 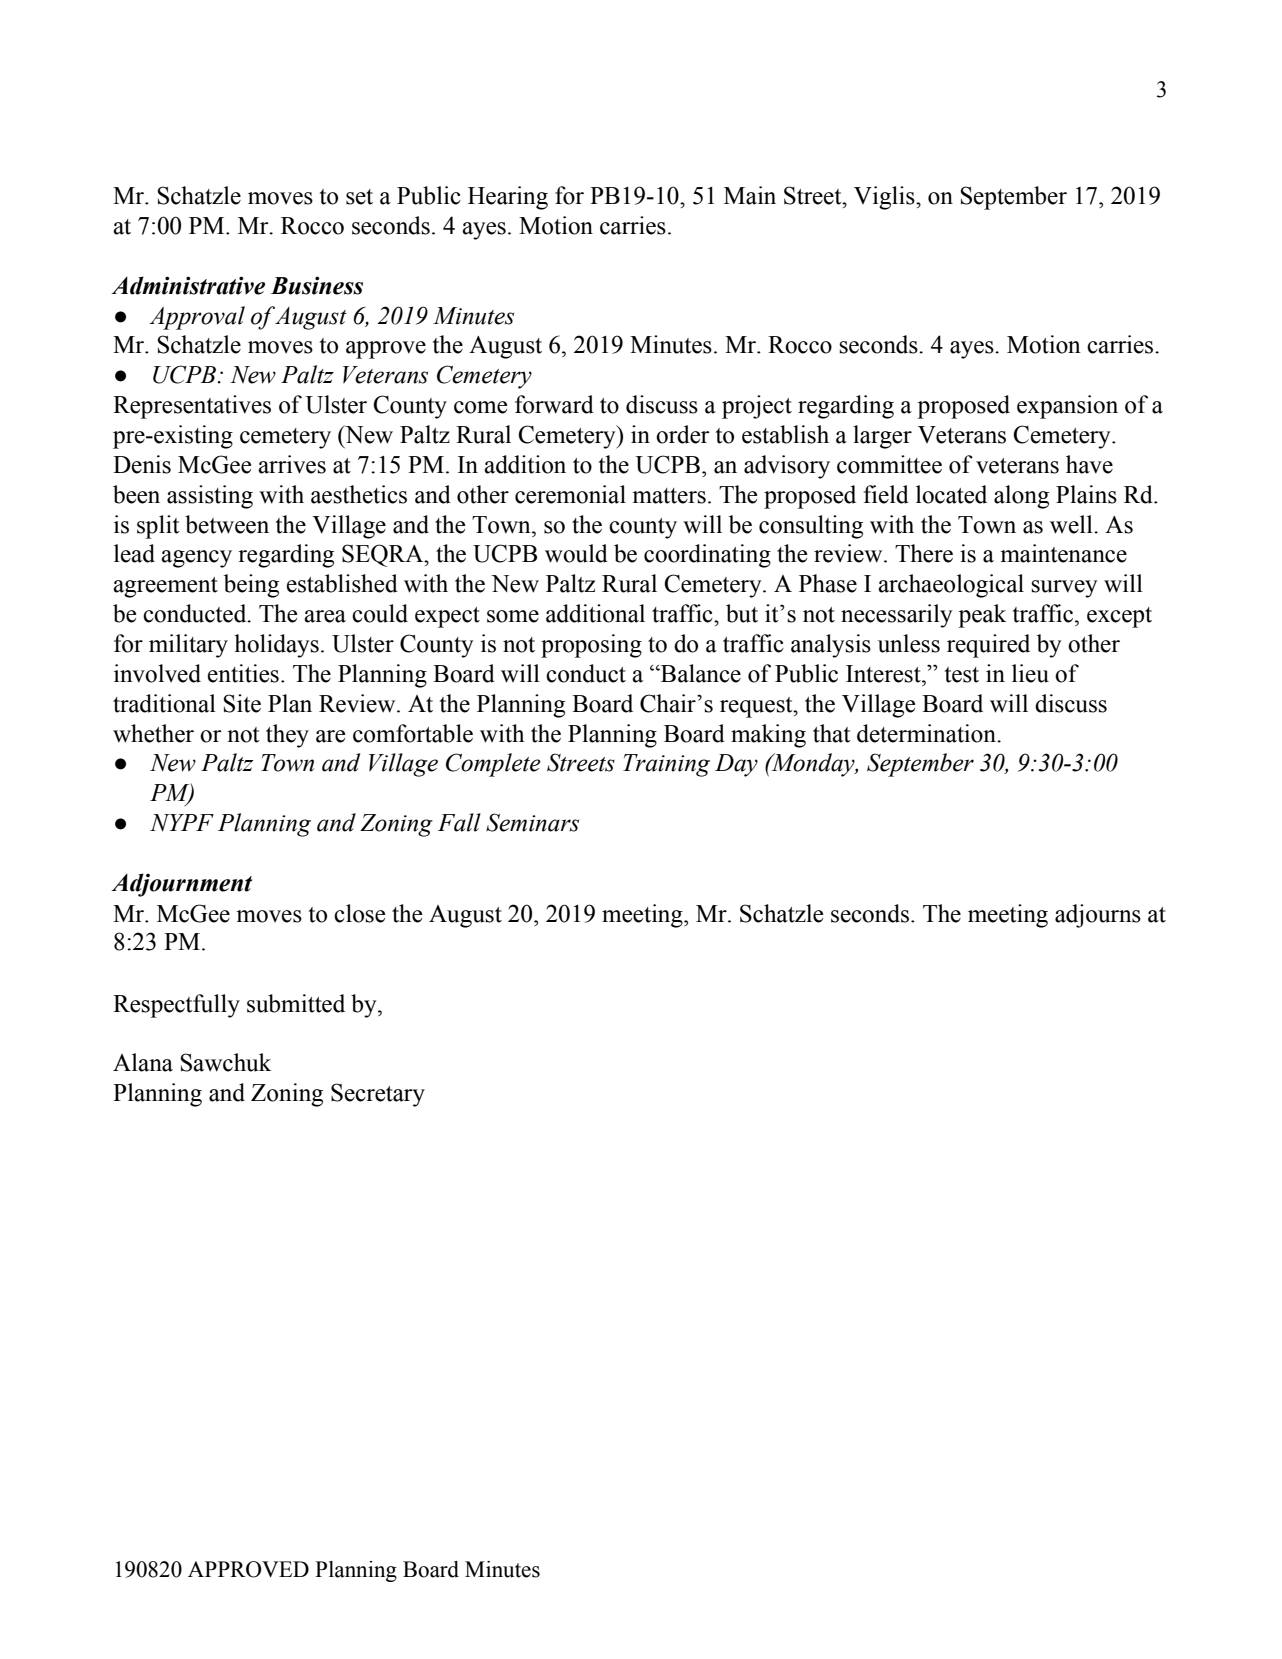 I want to click on forward, so click(x=554, y=404).
